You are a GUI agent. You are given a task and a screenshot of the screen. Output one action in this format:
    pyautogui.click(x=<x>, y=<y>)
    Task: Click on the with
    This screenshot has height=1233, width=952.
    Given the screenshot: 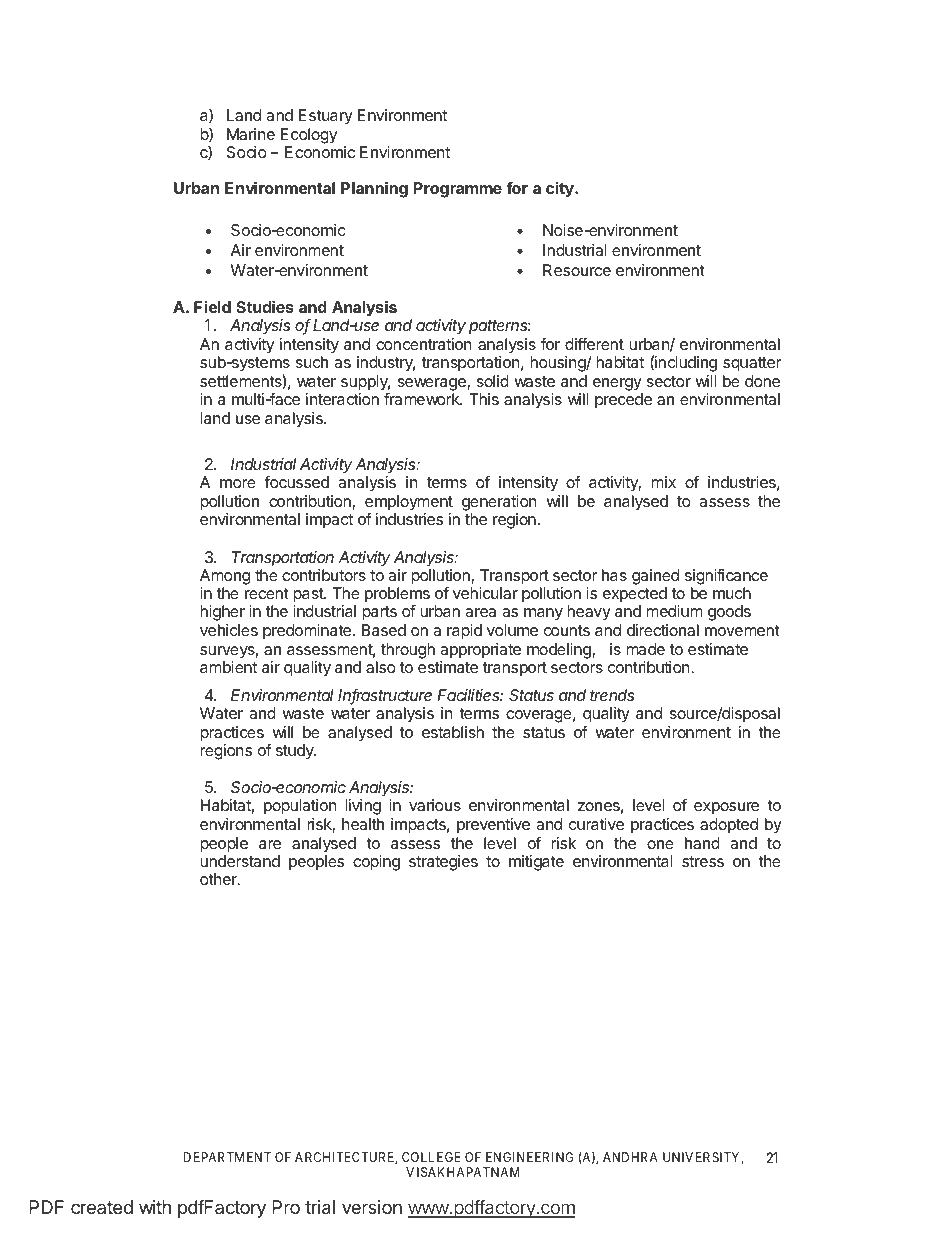 What is the action you would take?
    pyautogui.click(x=155, y=1207)
